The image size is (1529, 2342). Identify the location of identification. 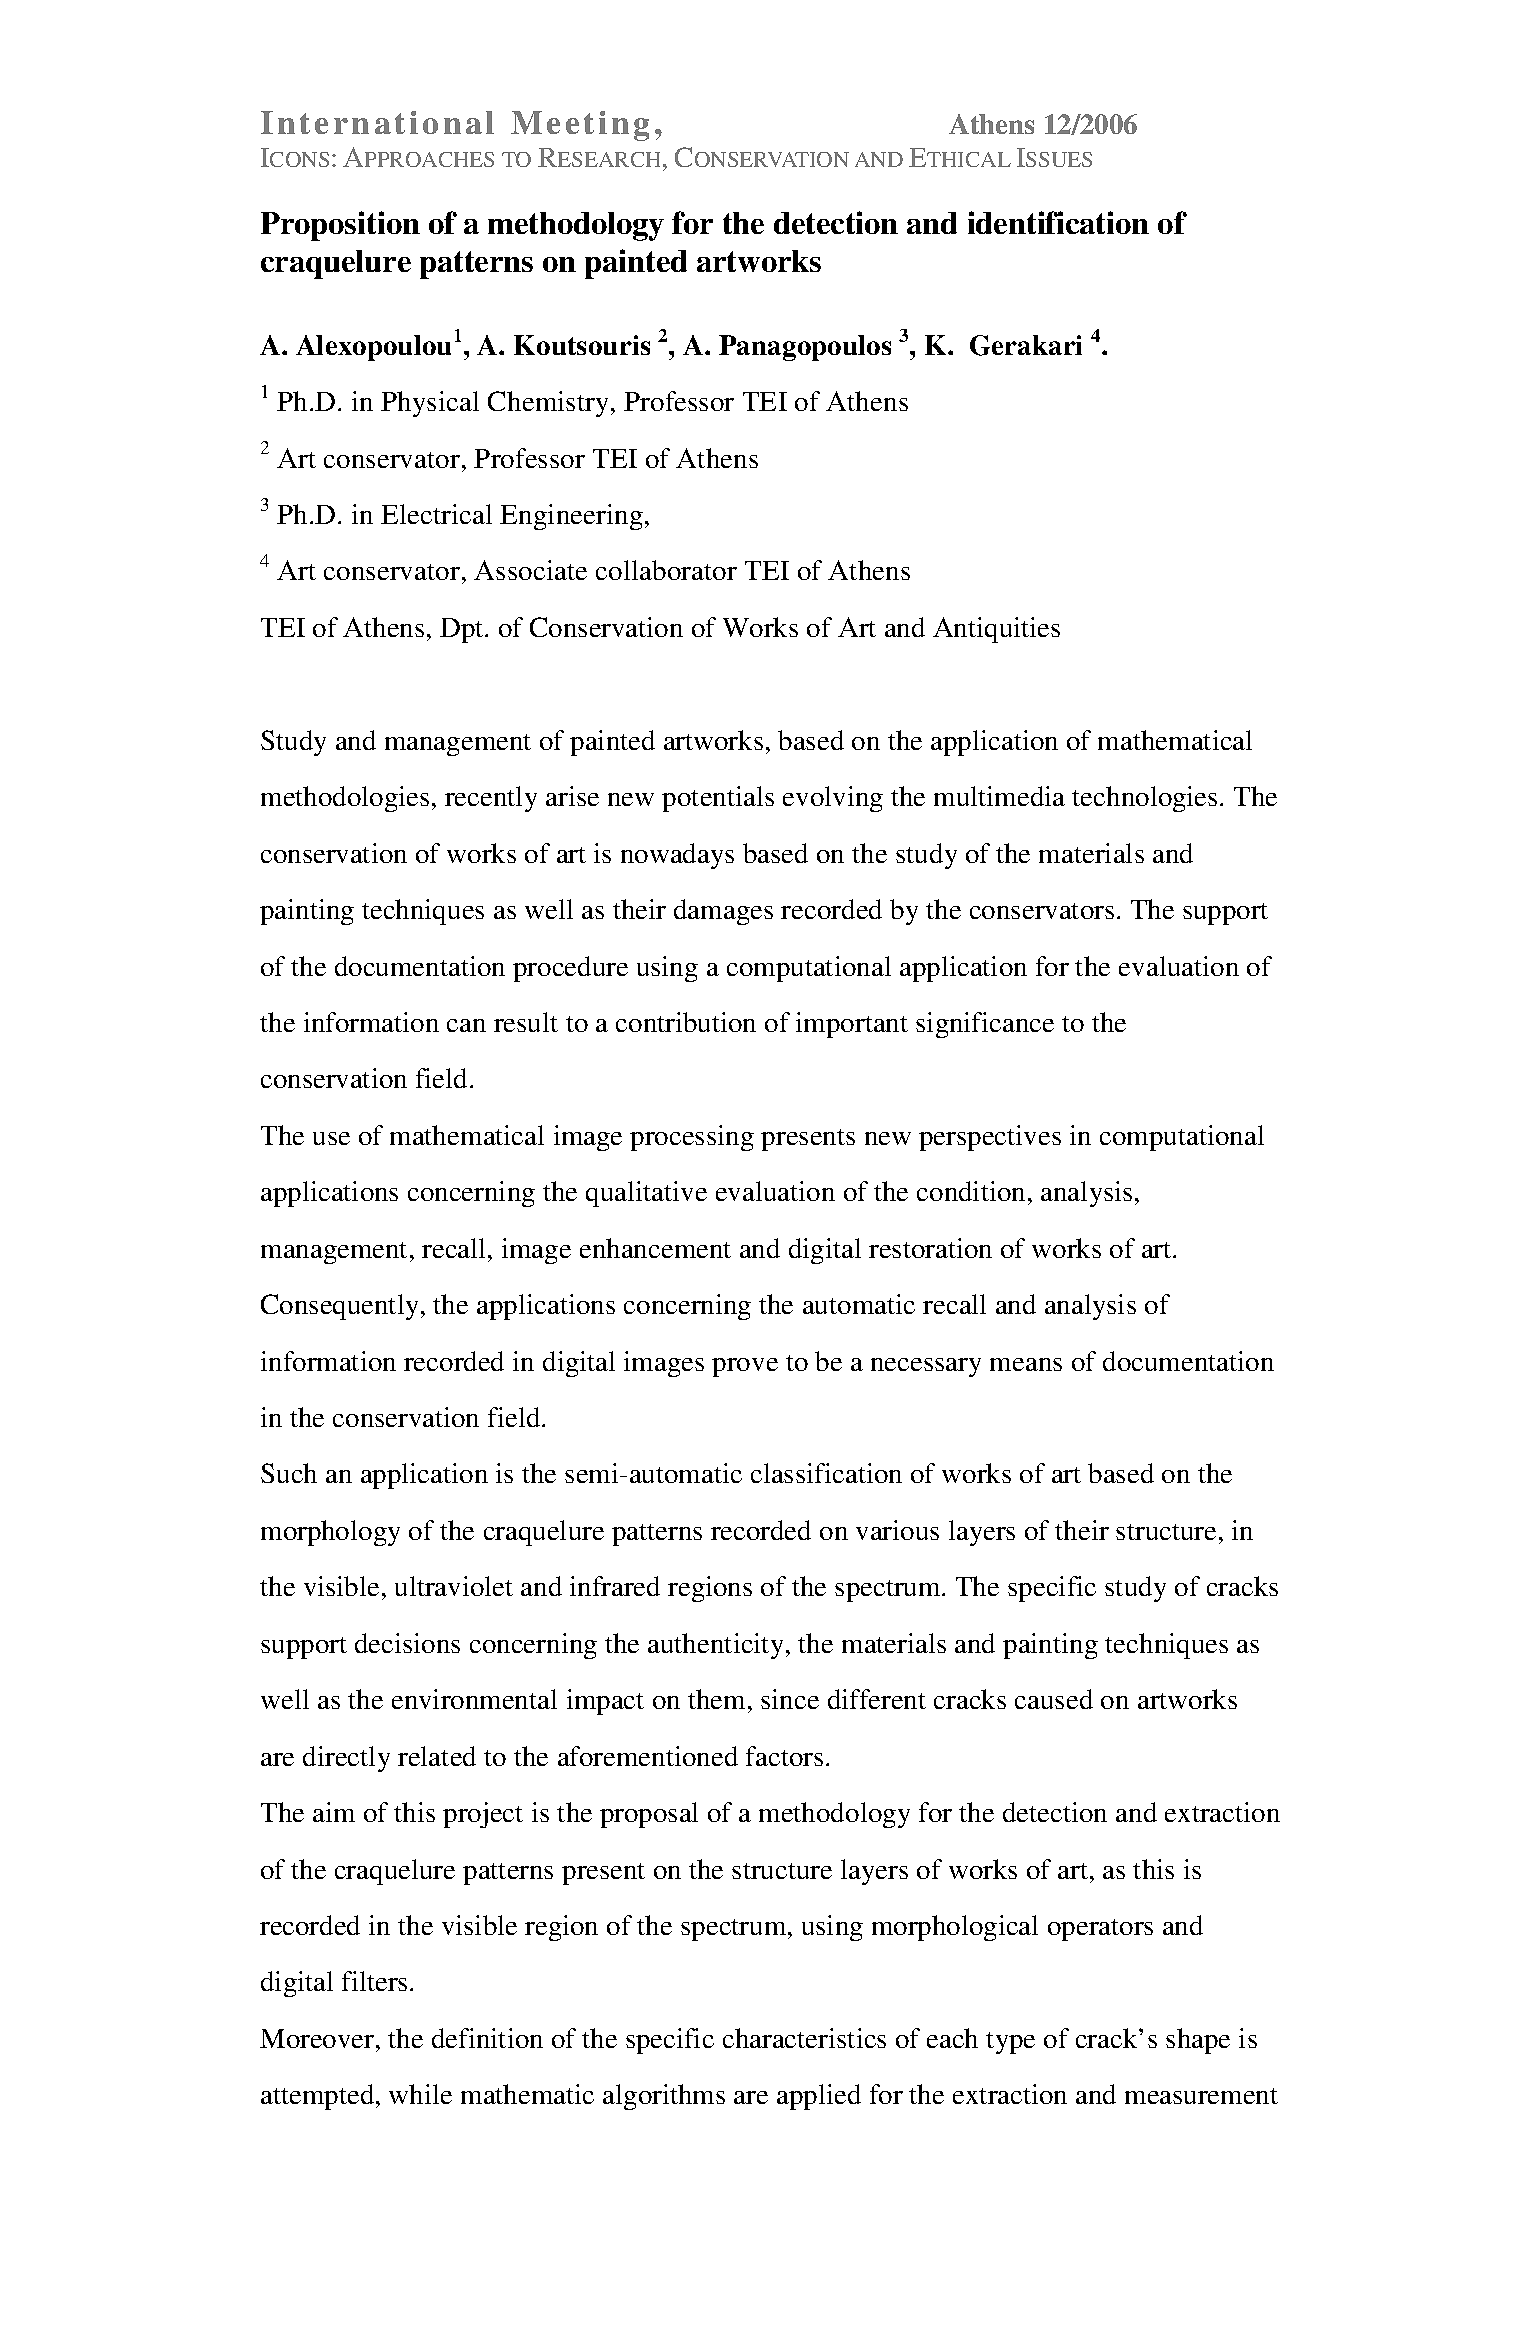
(1058, 222).
